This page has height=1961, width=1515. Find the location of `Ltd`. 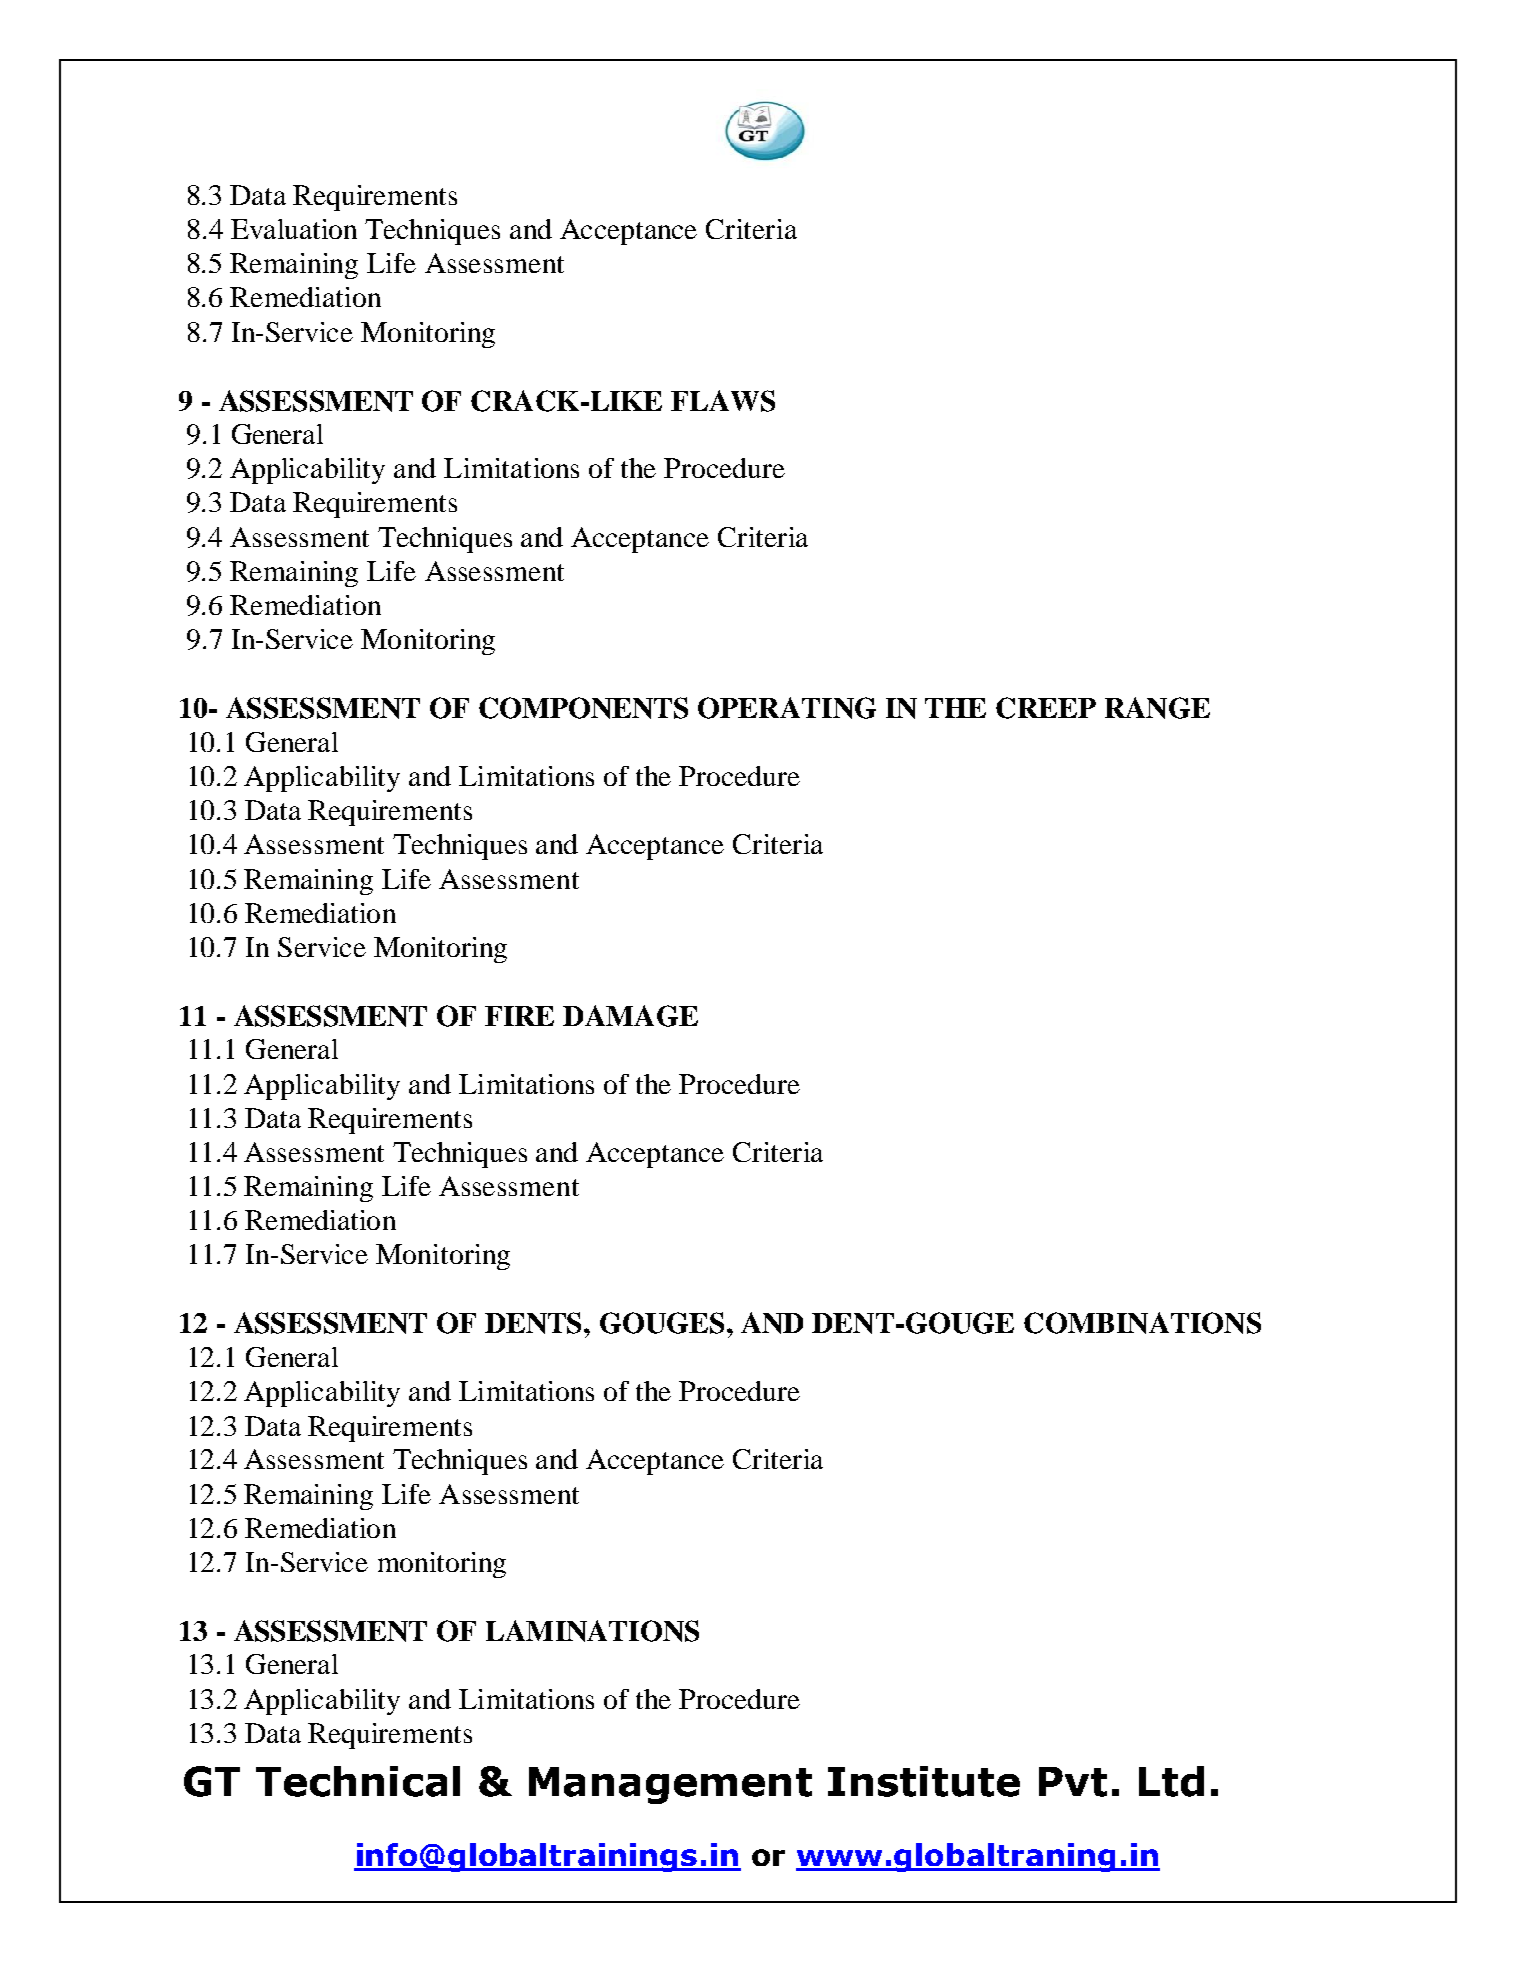

Ltd is located at coordinates (1171, 1781).
